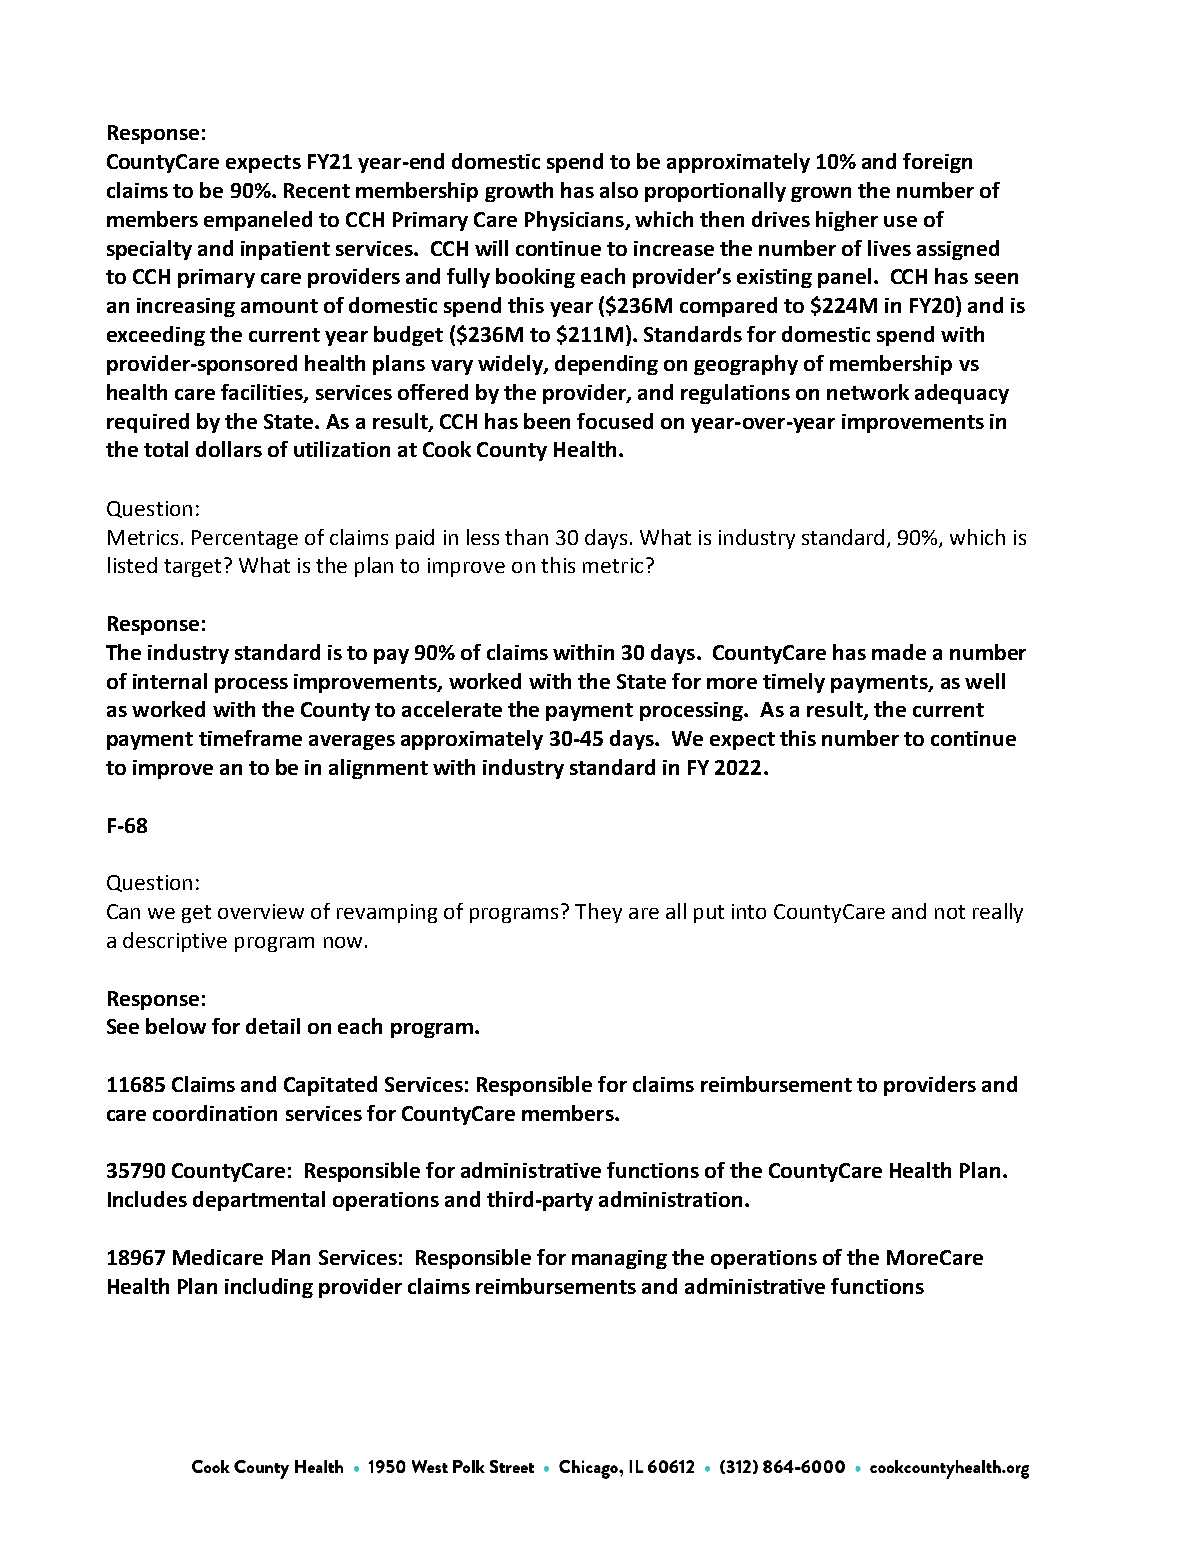 The height and width of the screenshot is (1558, 1204). I want to click on made, so click(899, 652).
